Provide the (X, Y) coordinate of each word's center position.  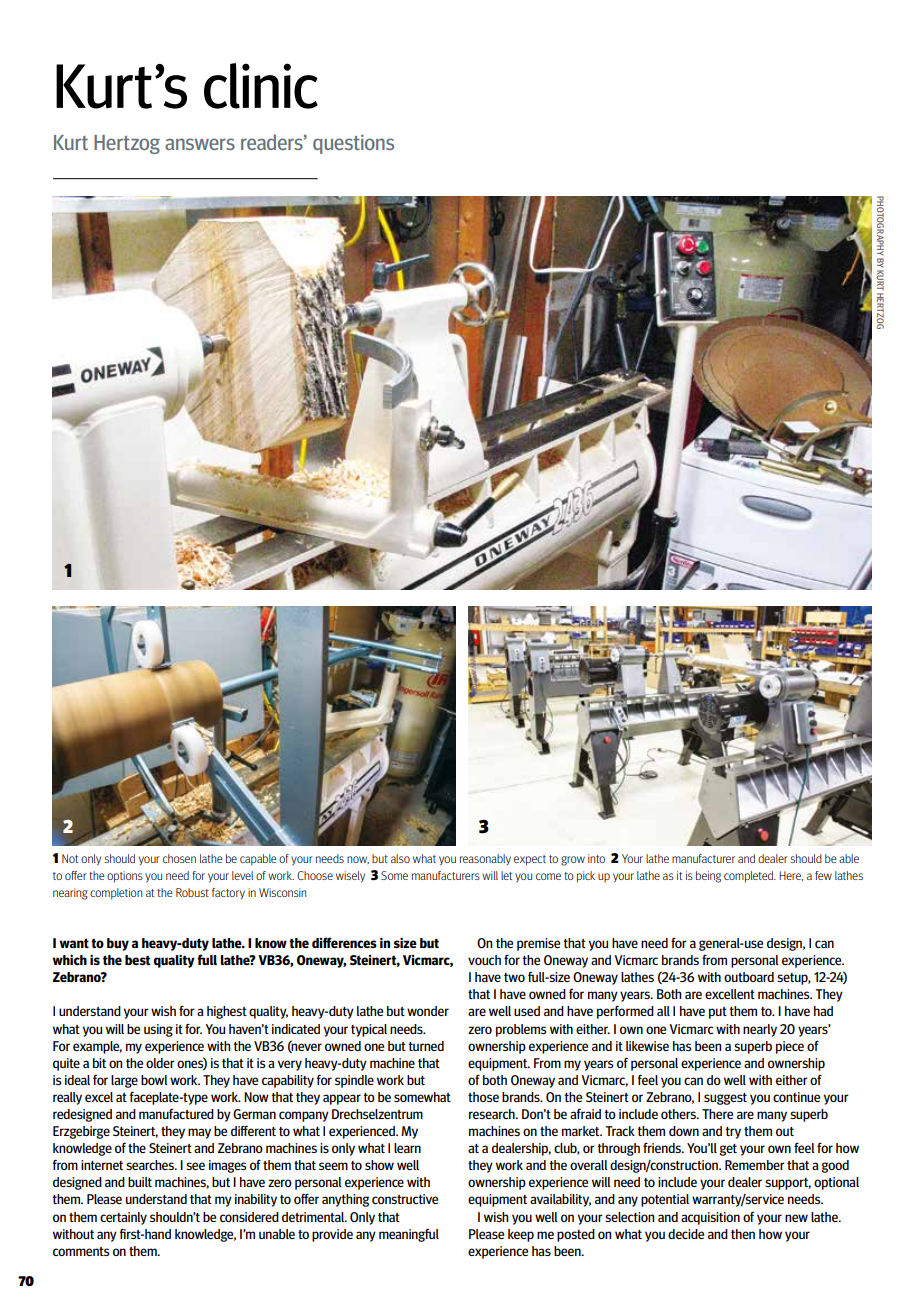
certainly (123, 1218)
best (137, 960)
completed (749, 877)
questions (353, 144)
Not (70, 858)
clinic (261, 86)
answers (200, 144)
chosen (179, 858)
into (596, 858)
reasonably (485, 859)
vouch (484, 960)
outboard (749, 977)
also (400, 858)
